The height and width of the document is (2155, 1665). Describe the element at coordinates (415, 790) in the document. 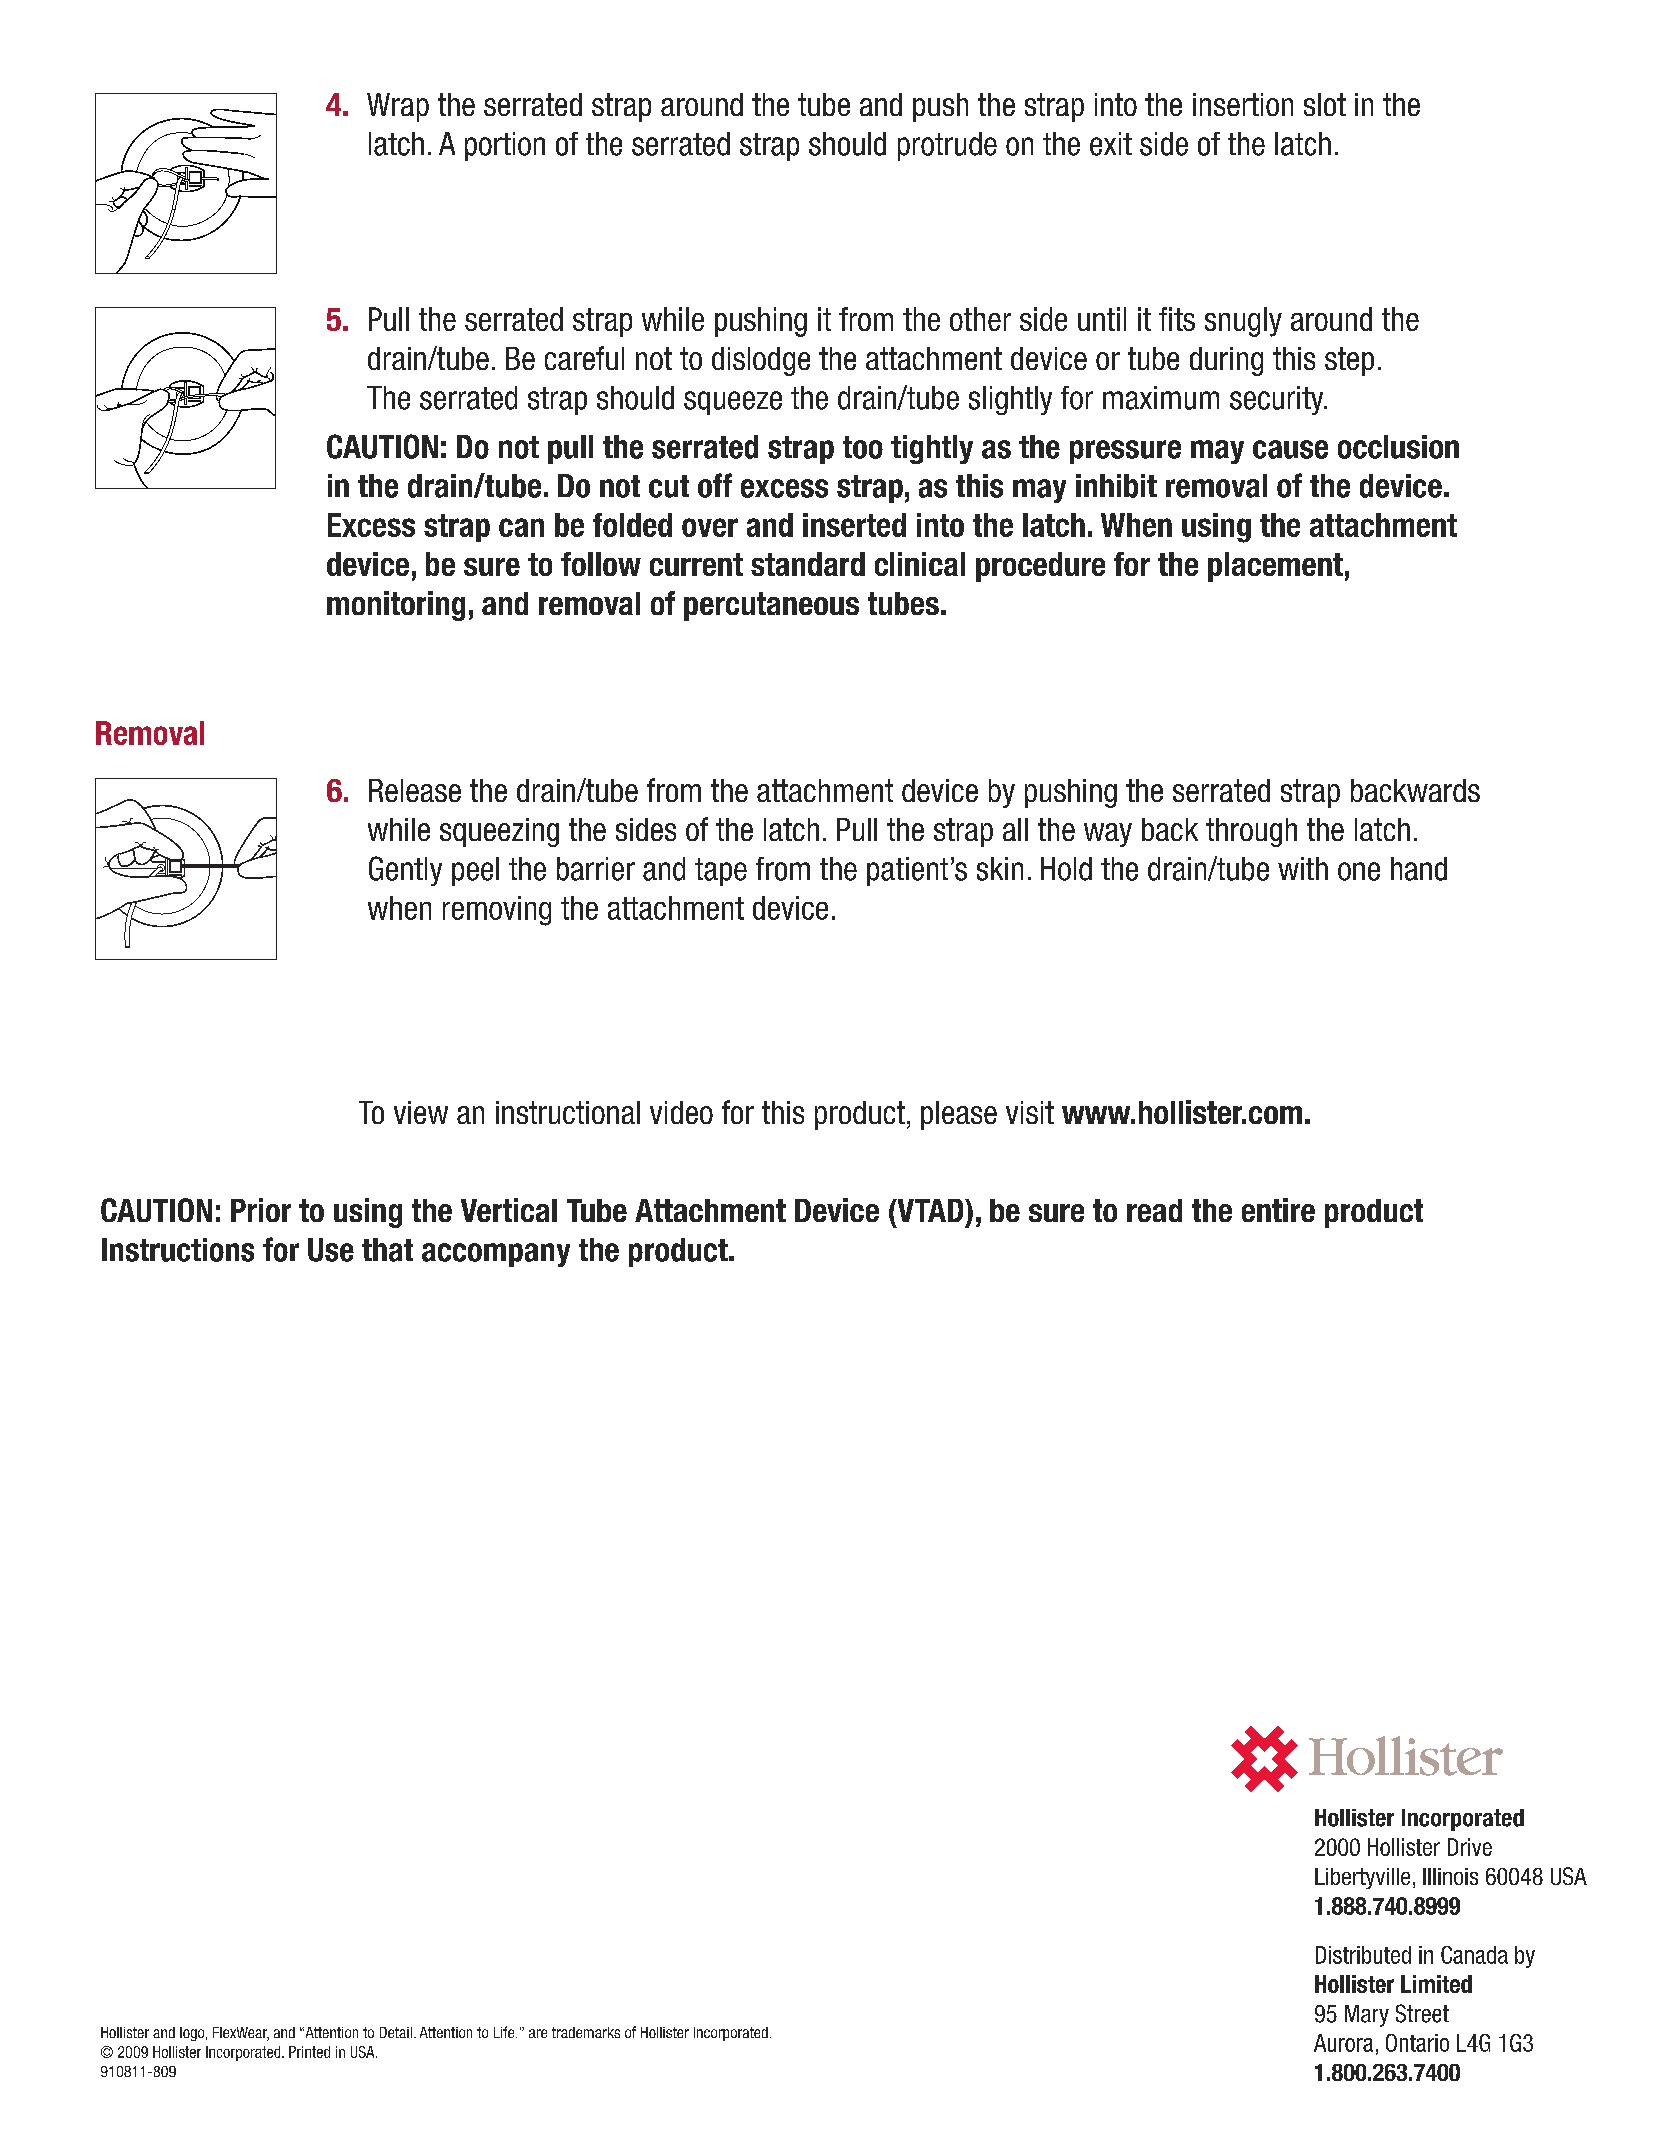

I see `Release` at that location.
